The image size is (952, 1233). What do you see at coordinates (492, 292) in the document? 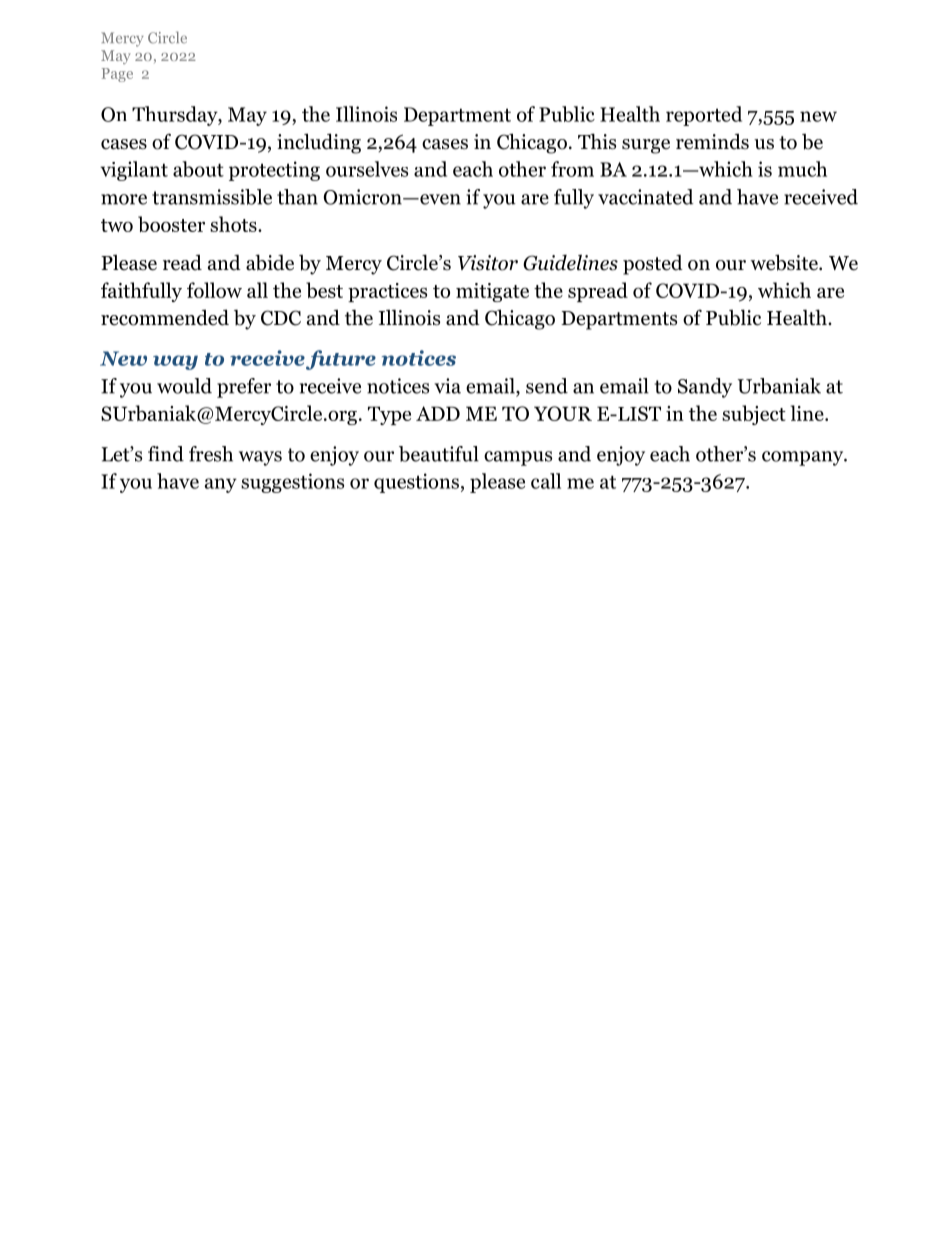
I see `mitigate` at bounding box center [492, 292].
